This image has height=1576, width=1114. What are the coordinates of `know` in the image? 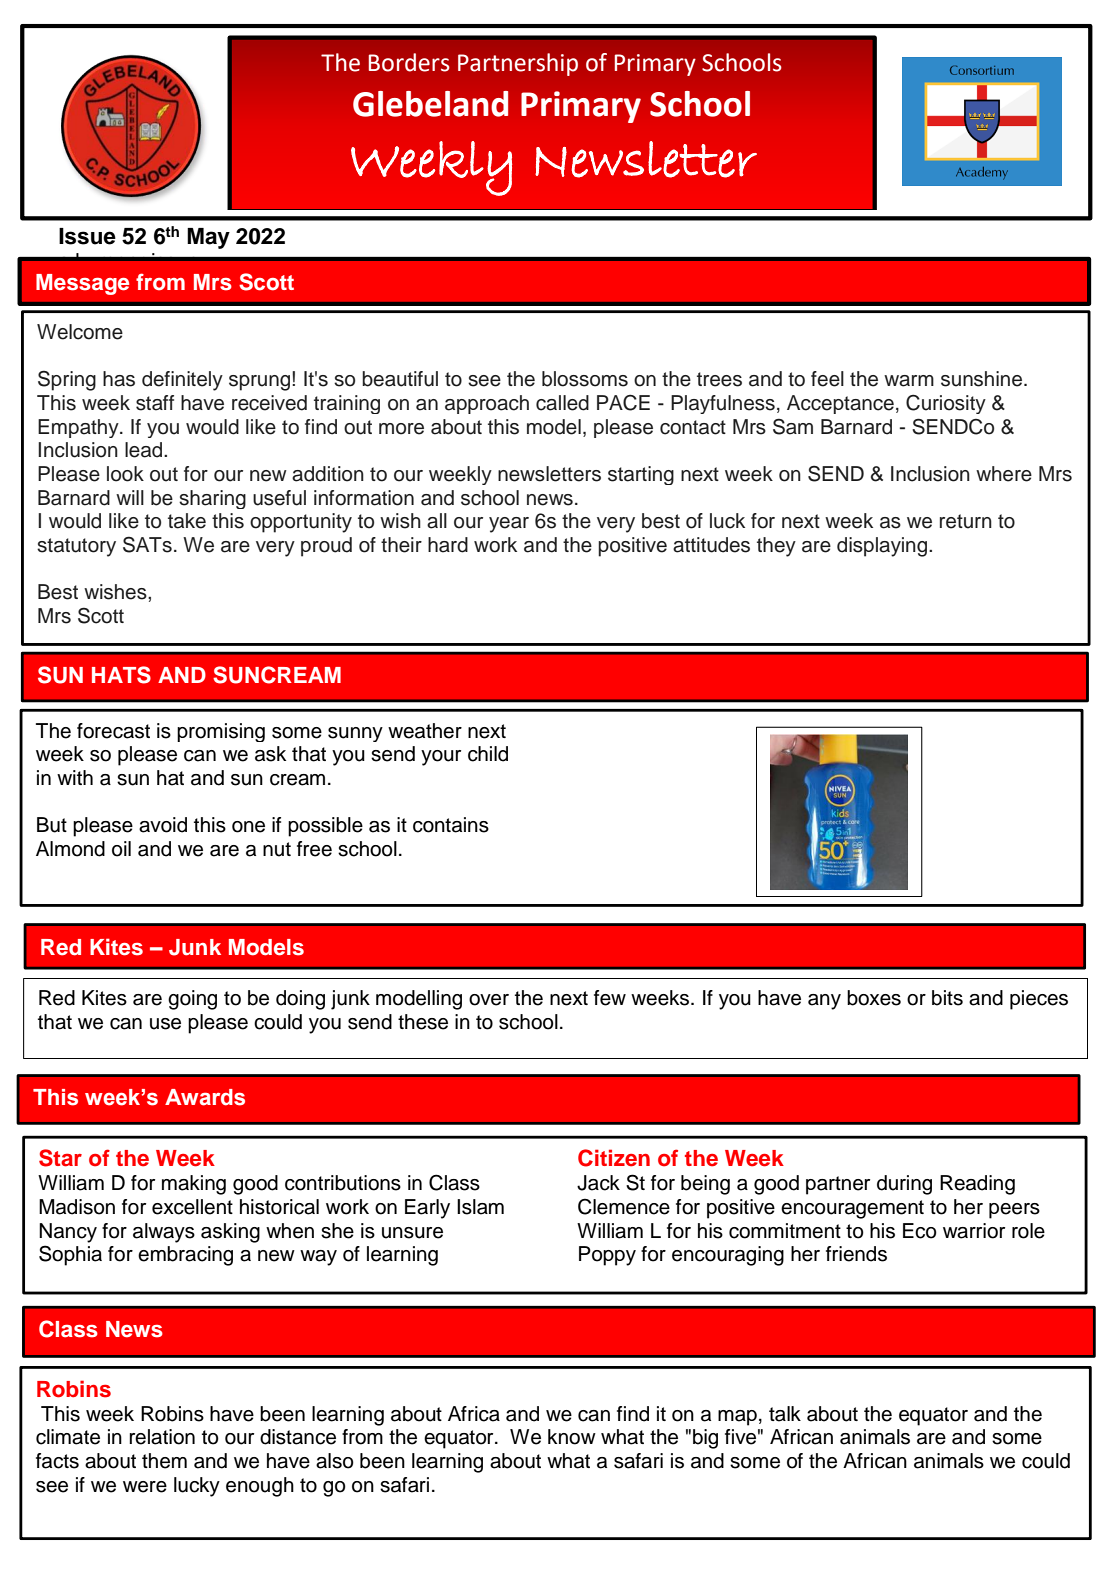 It's located at (572, 1437).
